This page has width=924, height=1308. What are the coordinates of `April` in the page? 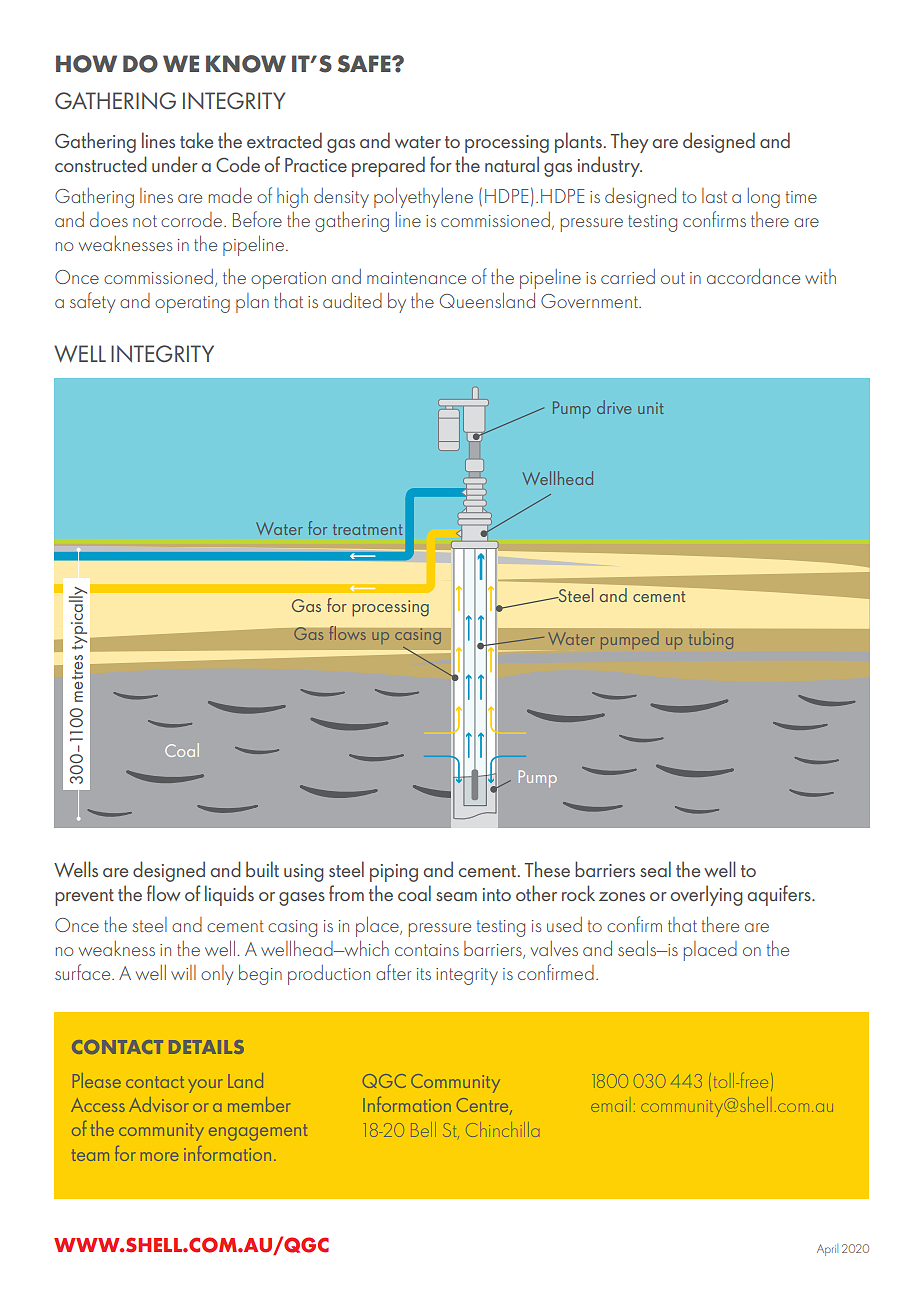 It's located at (827, 1250).
